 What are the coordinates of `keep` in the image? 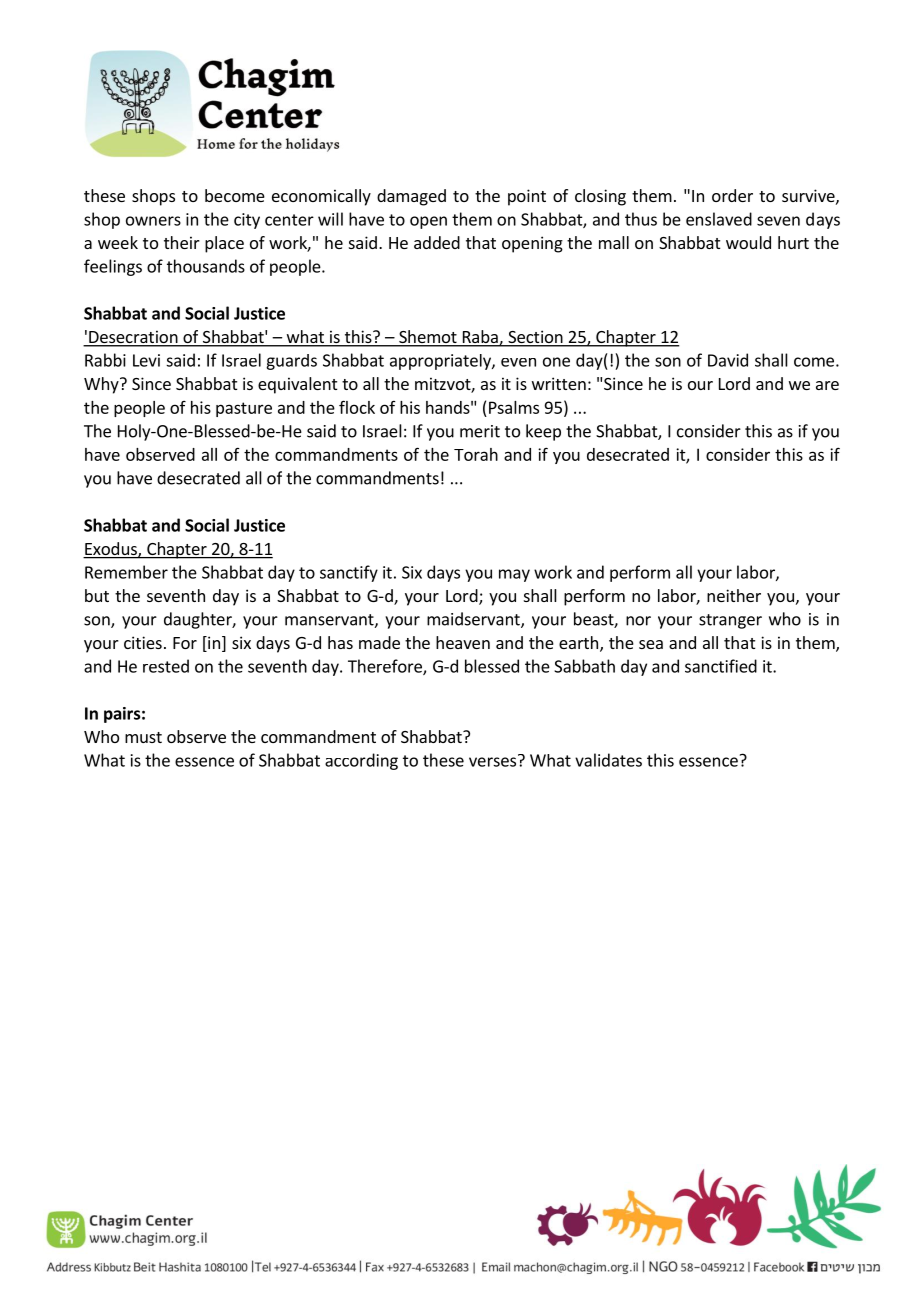 It's located at (543, 432).
